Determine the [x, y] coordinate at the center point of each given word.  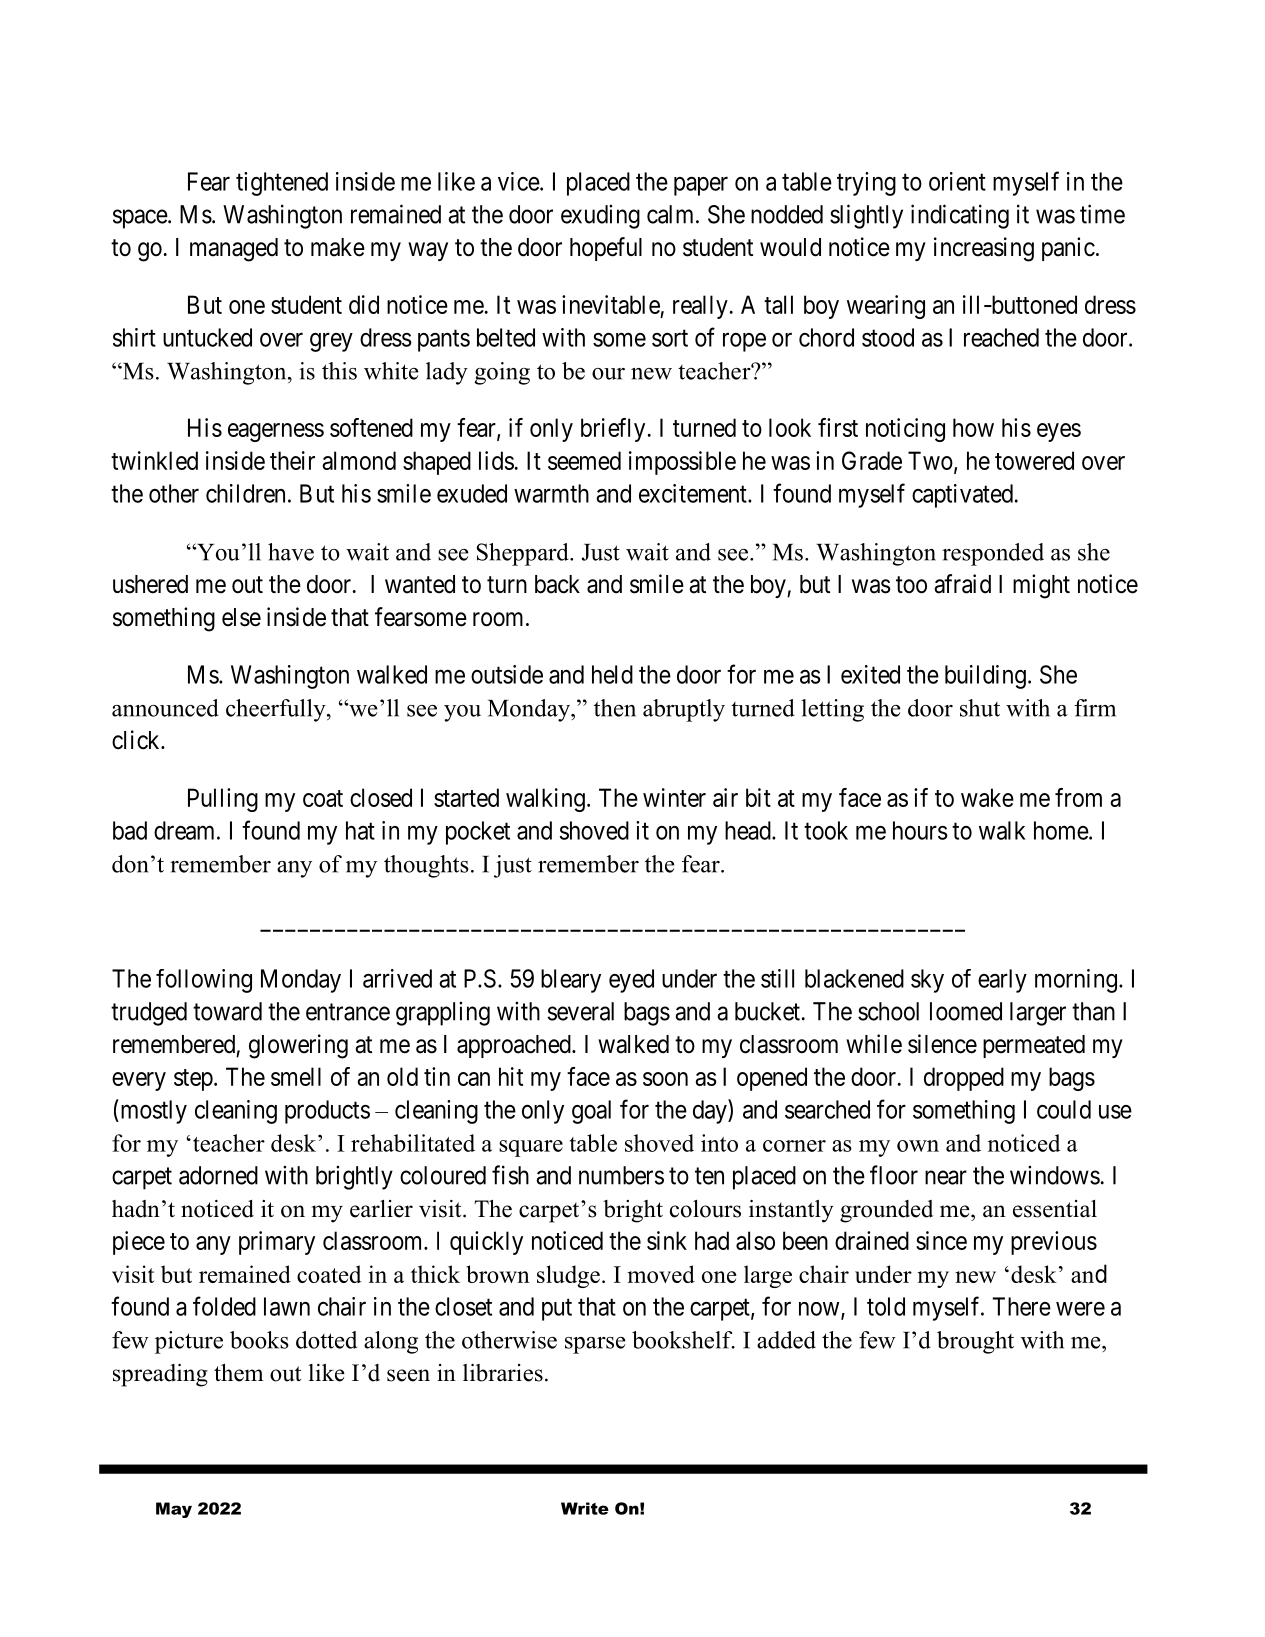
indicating [960, 216]
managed [234, 250]
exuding [600, 216]
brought [975, 1342]
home [1062, 830]
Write [585, 1508]
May [174, 1510]
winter [674, 797]
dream [186, 830]
